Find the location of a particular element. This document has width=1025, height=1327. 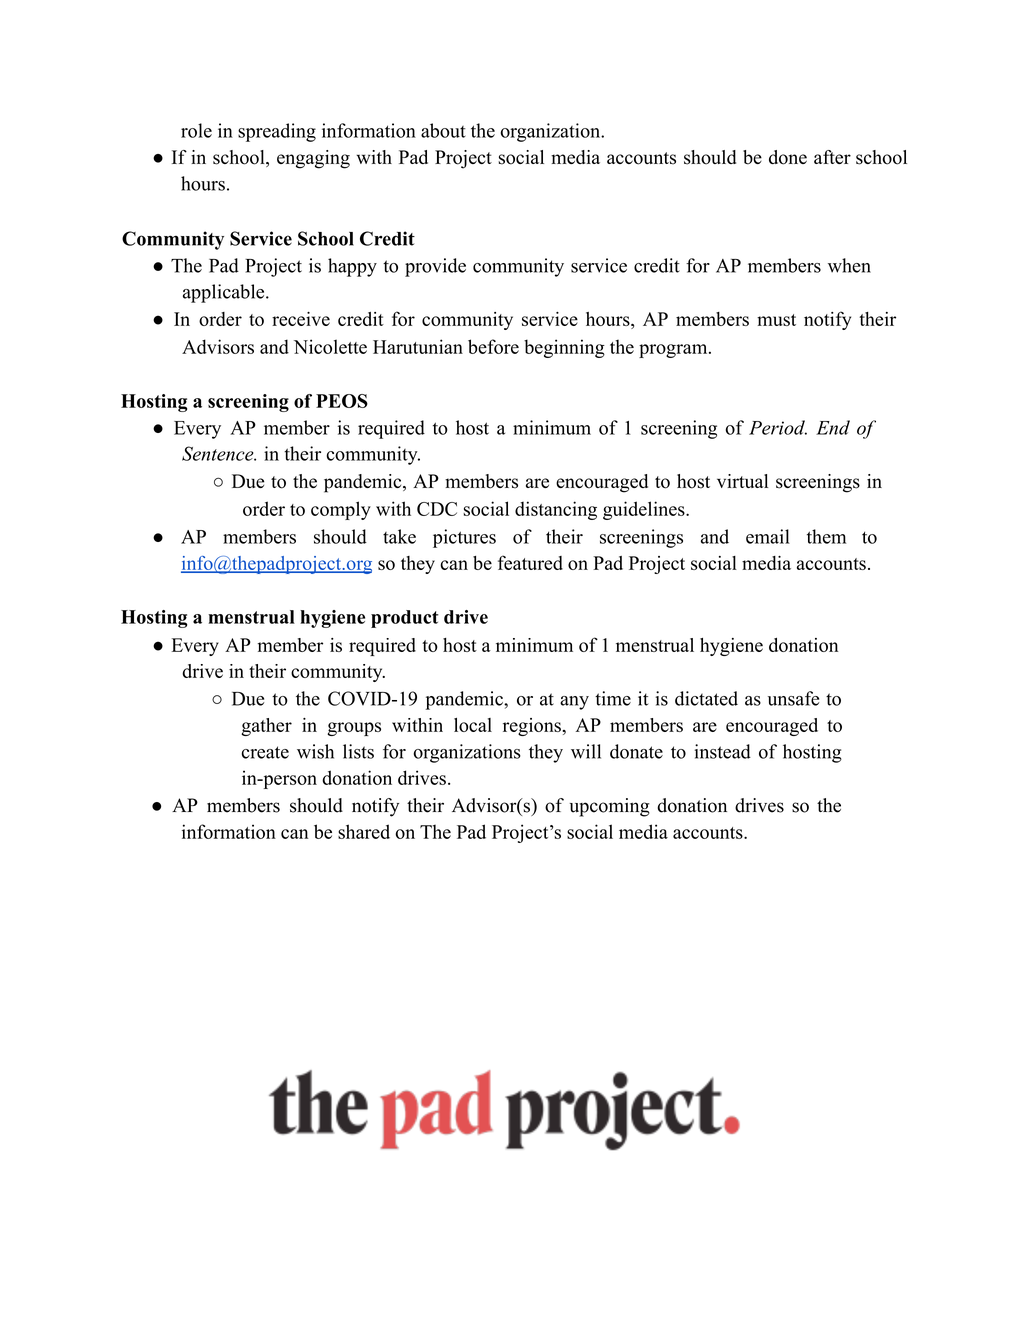

product is located at coordinates (405, 619).
